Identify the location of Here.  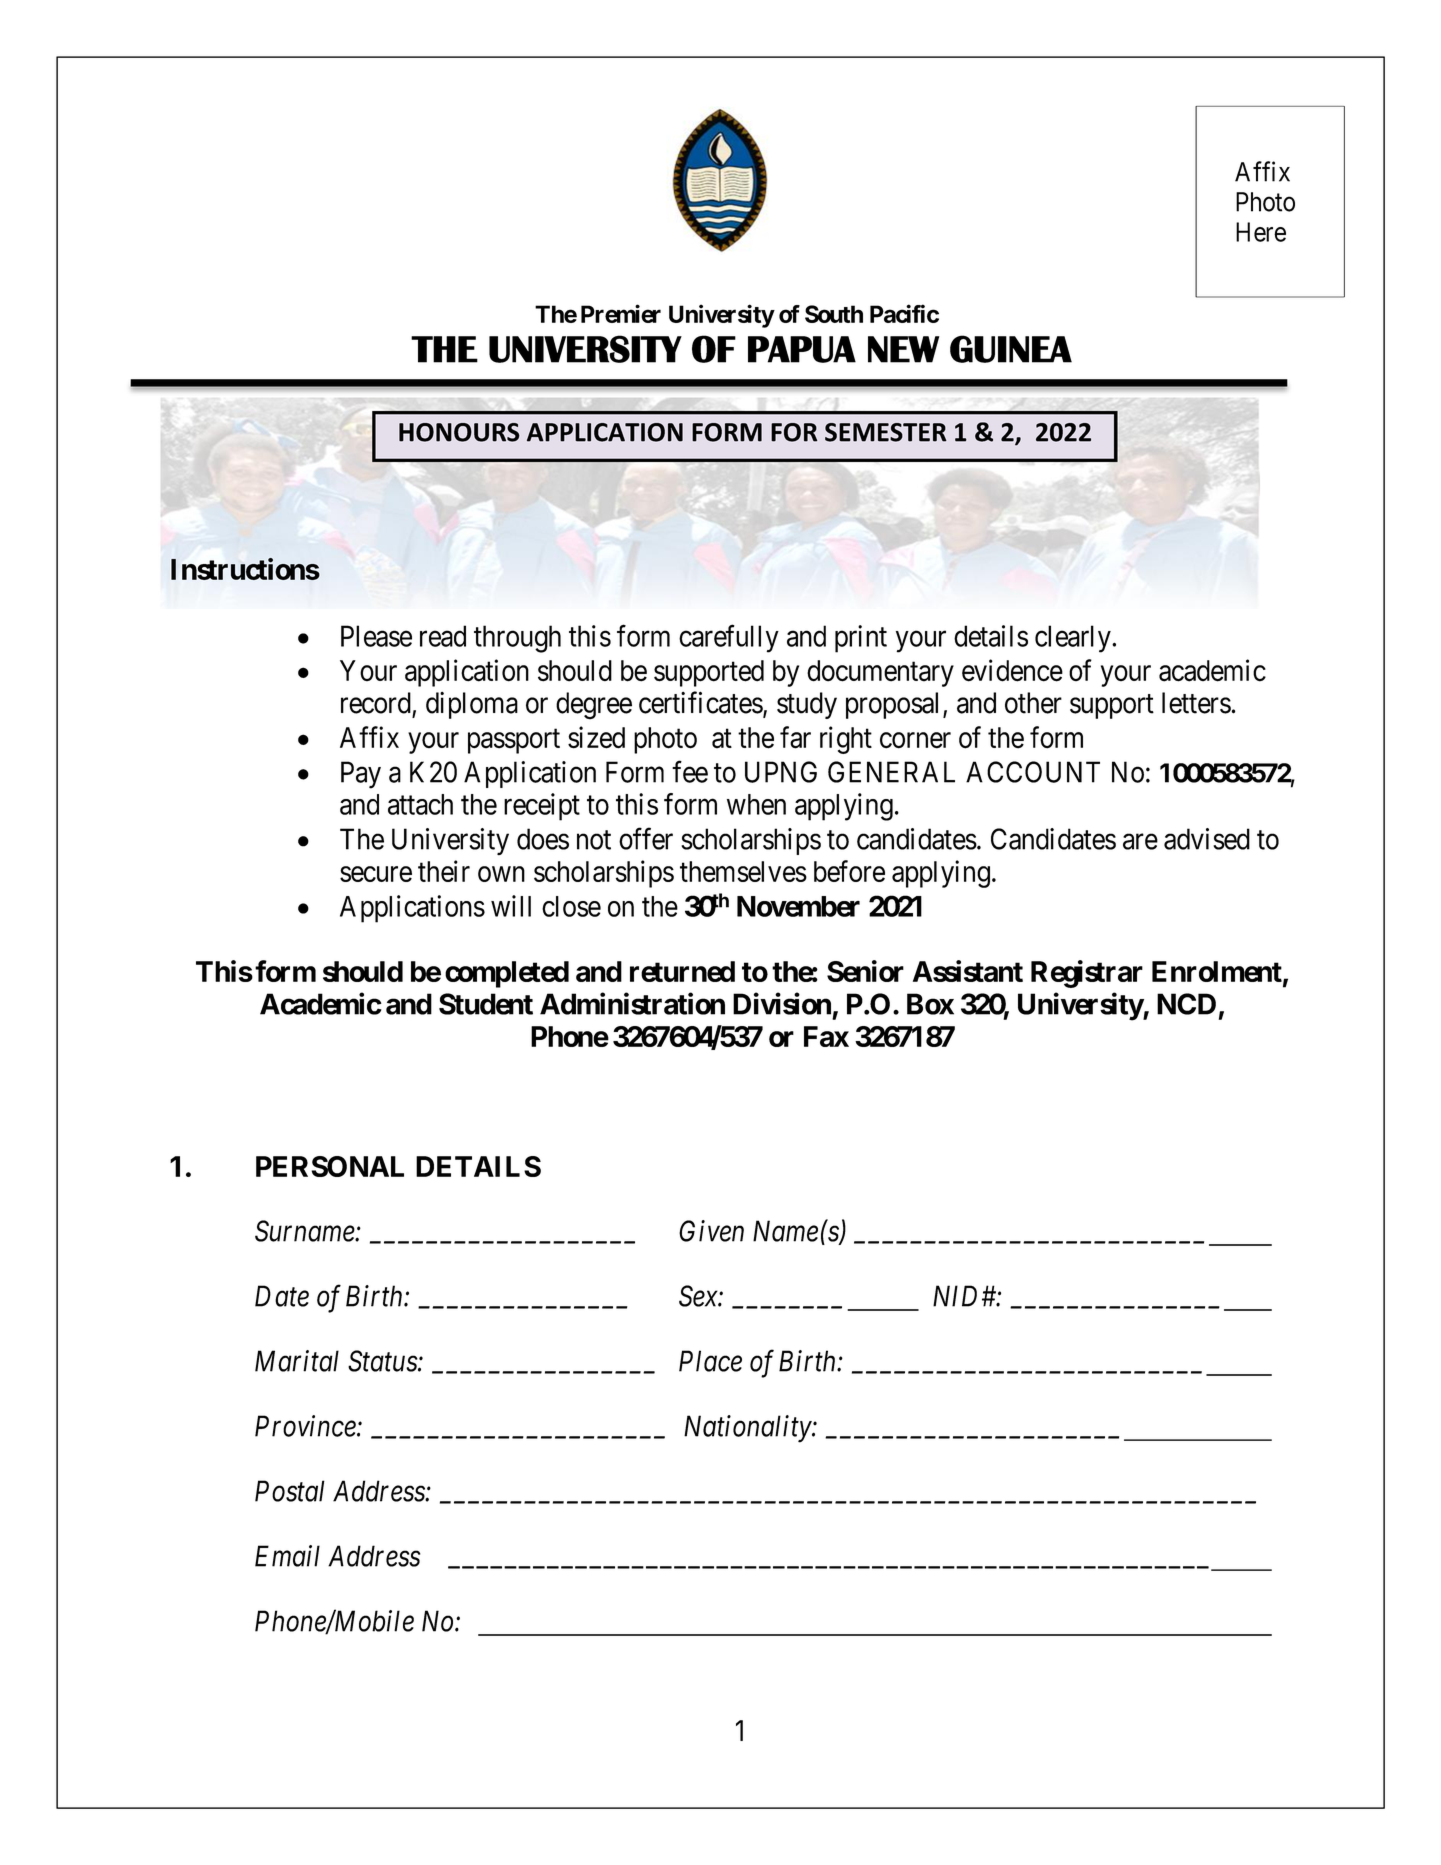
(1261, 232).
